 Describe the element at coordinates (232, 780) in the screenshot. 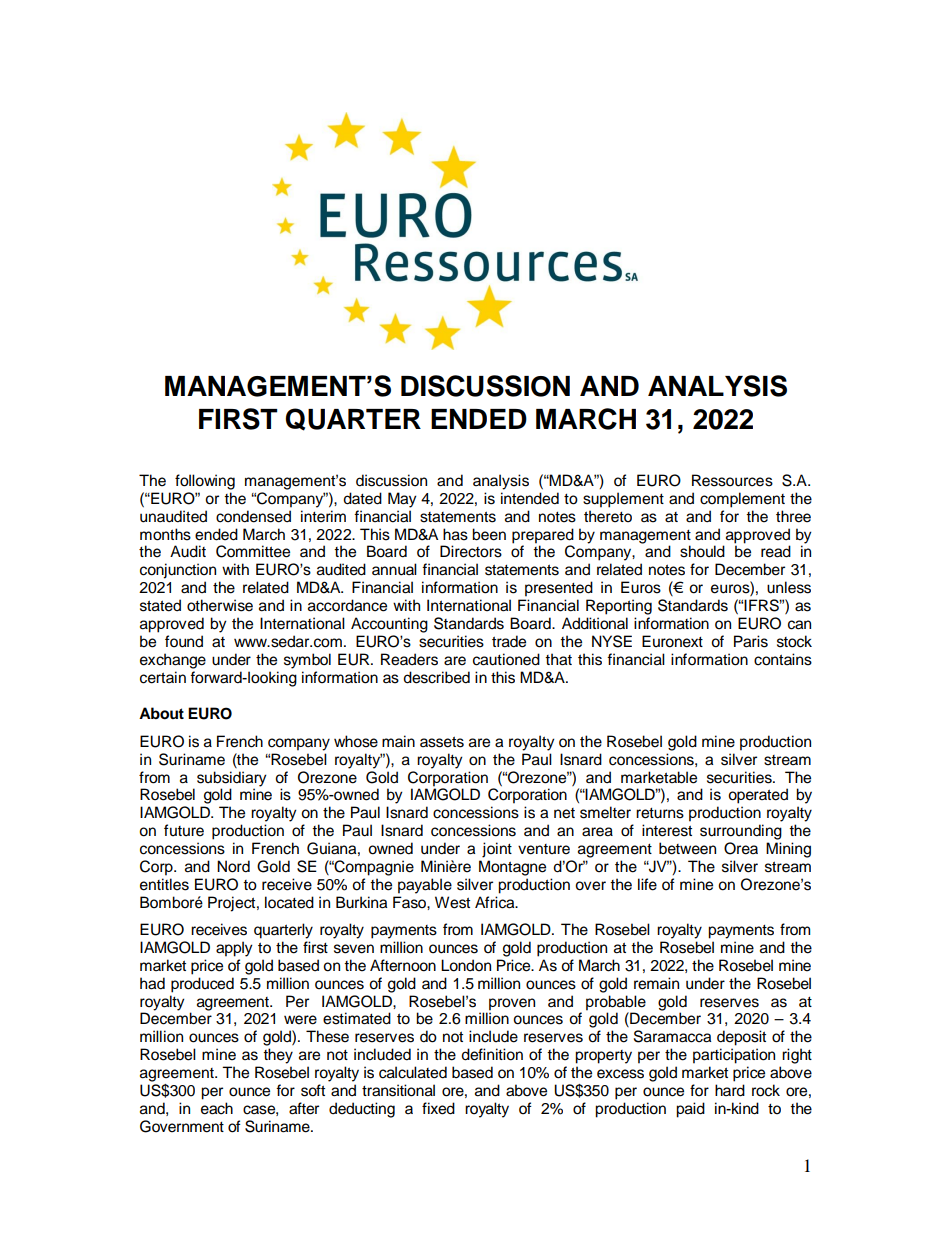

I see `subsidiary` at that location.
